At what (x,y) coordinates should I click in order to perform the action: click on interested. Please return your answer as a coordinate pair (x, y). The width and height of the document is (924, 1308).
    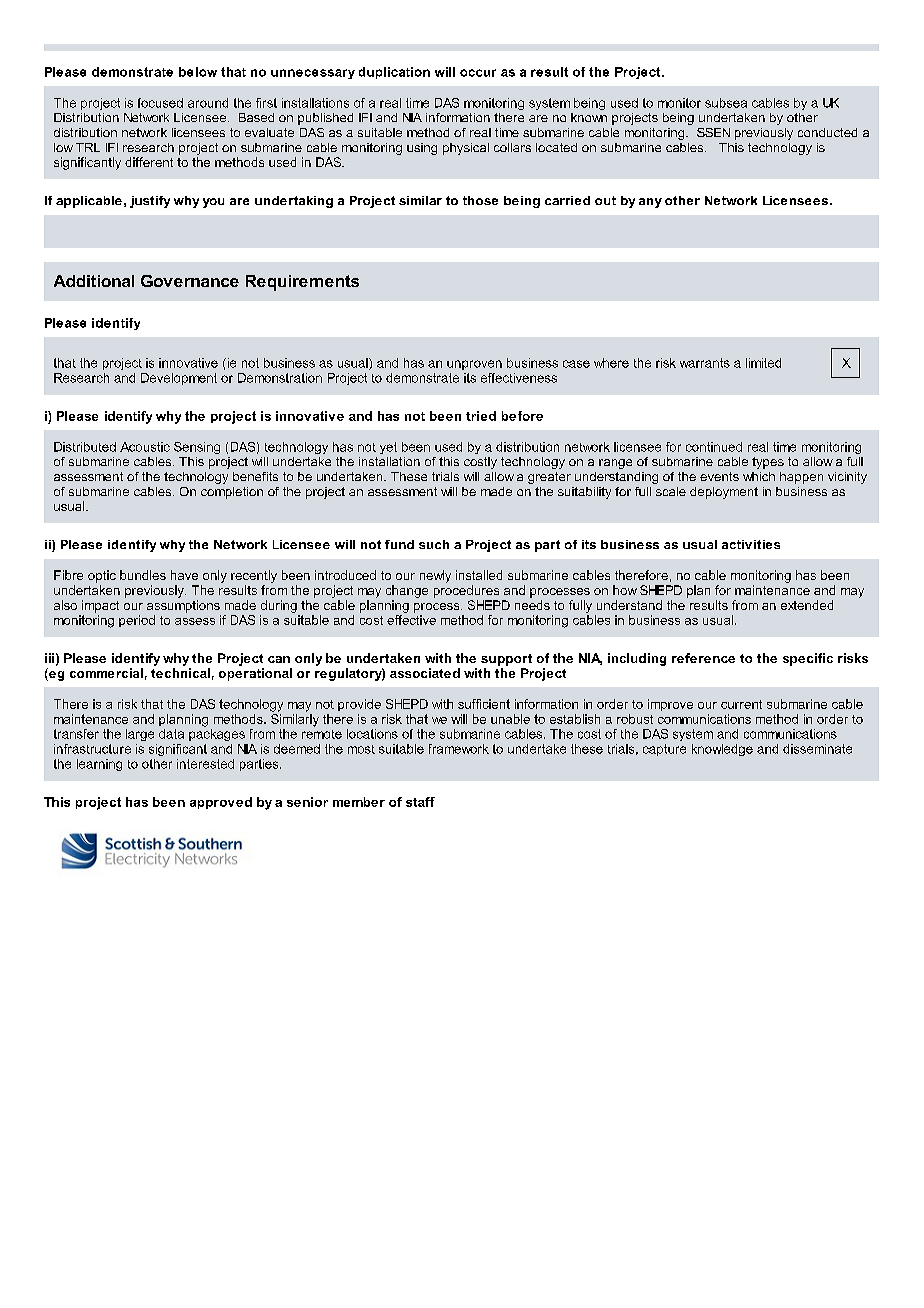
    Looking at the image, I should click on (205, 764).
